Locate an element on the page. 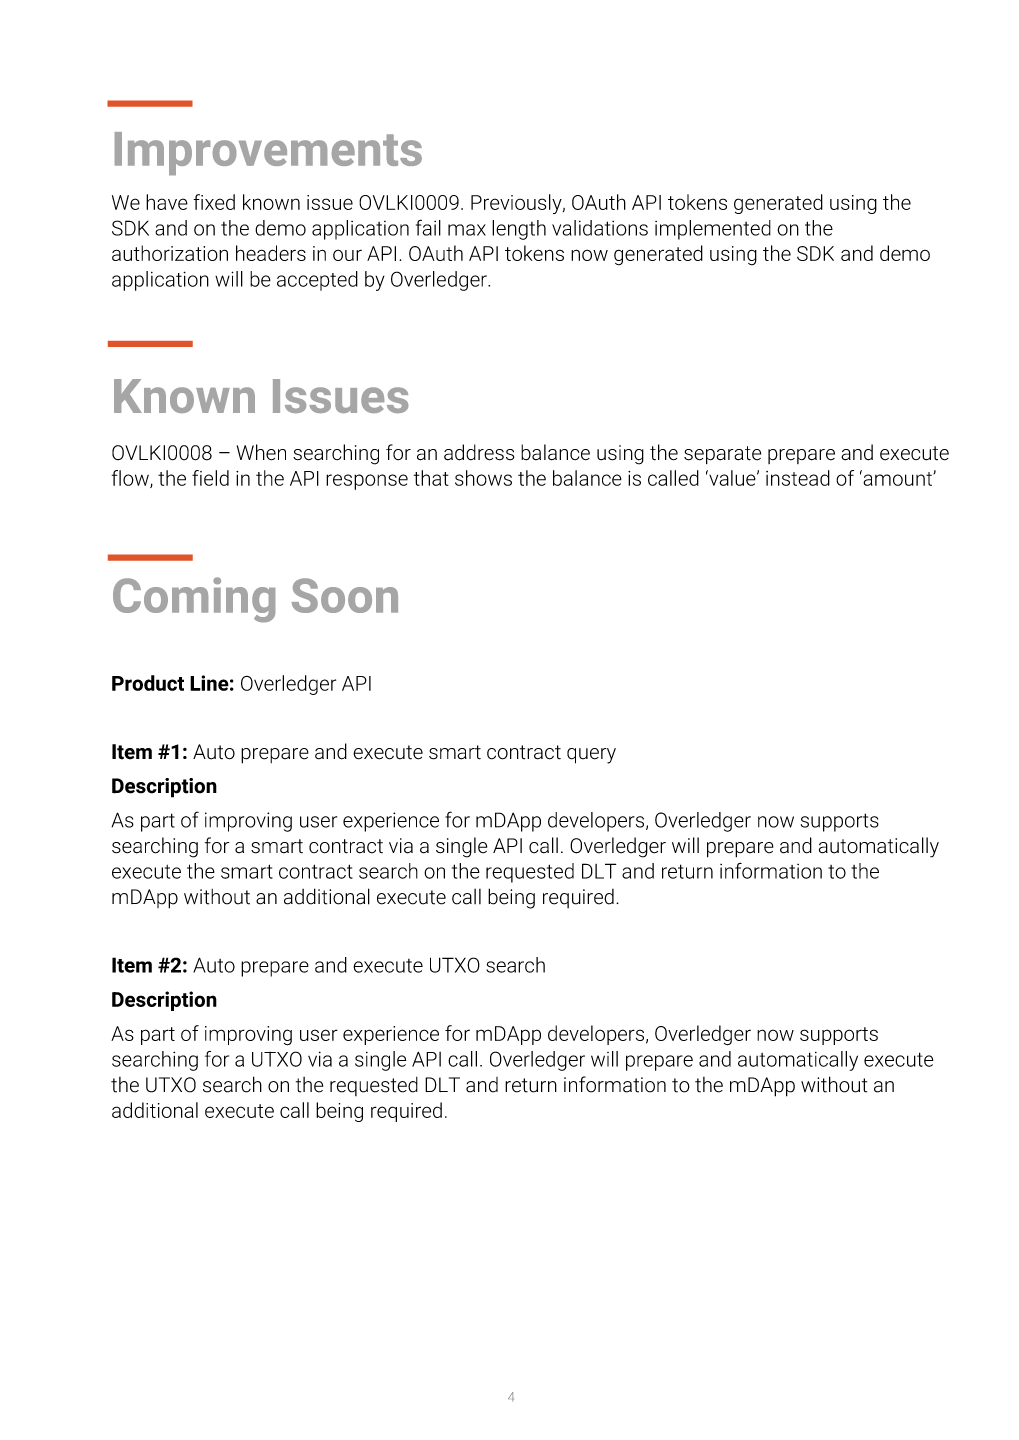 The image size is (1019, 1440). instead is located at coordinates (798, 478).
